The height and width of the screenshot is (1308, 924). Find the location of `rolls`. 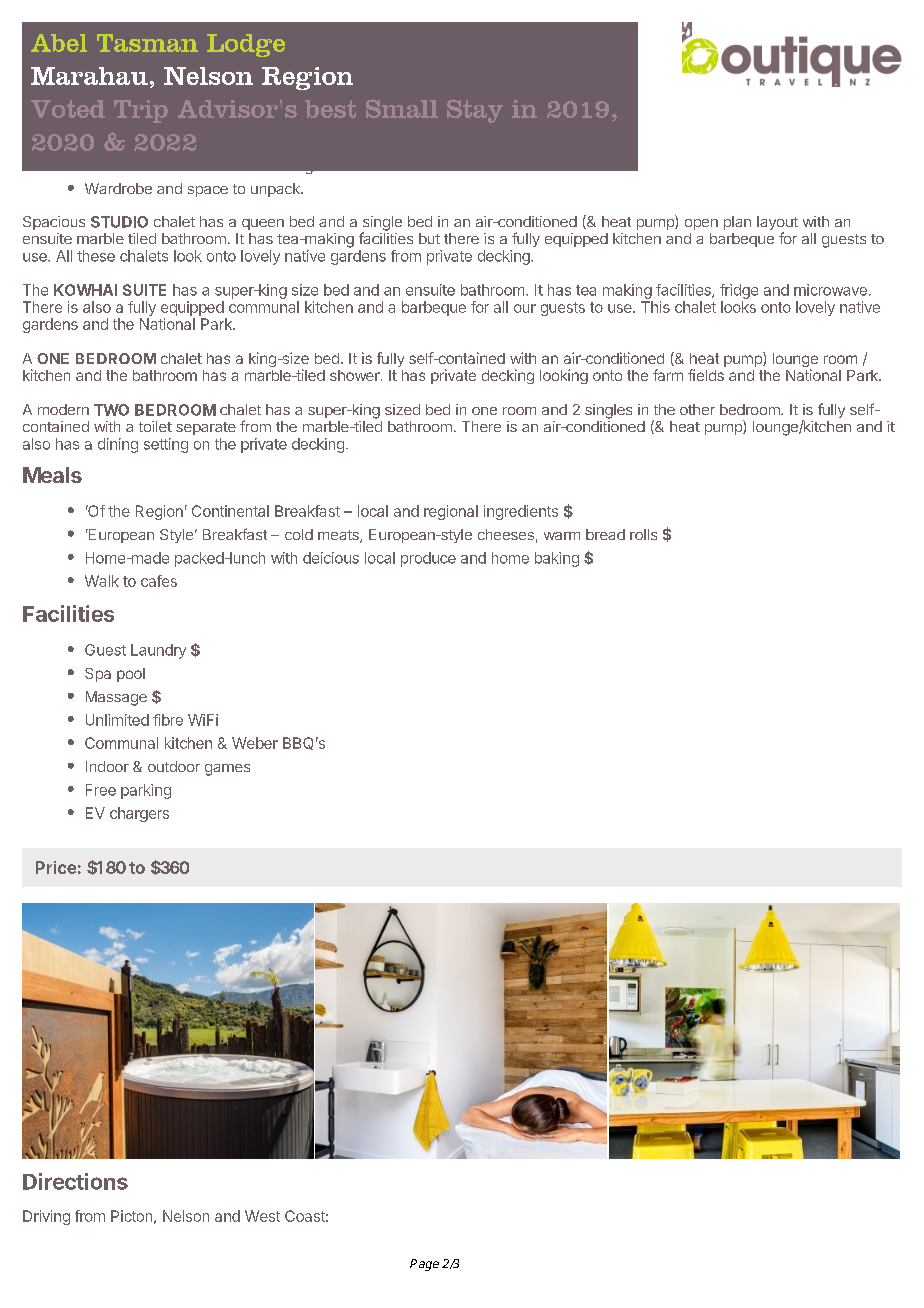

rolls is located at coordinates (643, 534).
